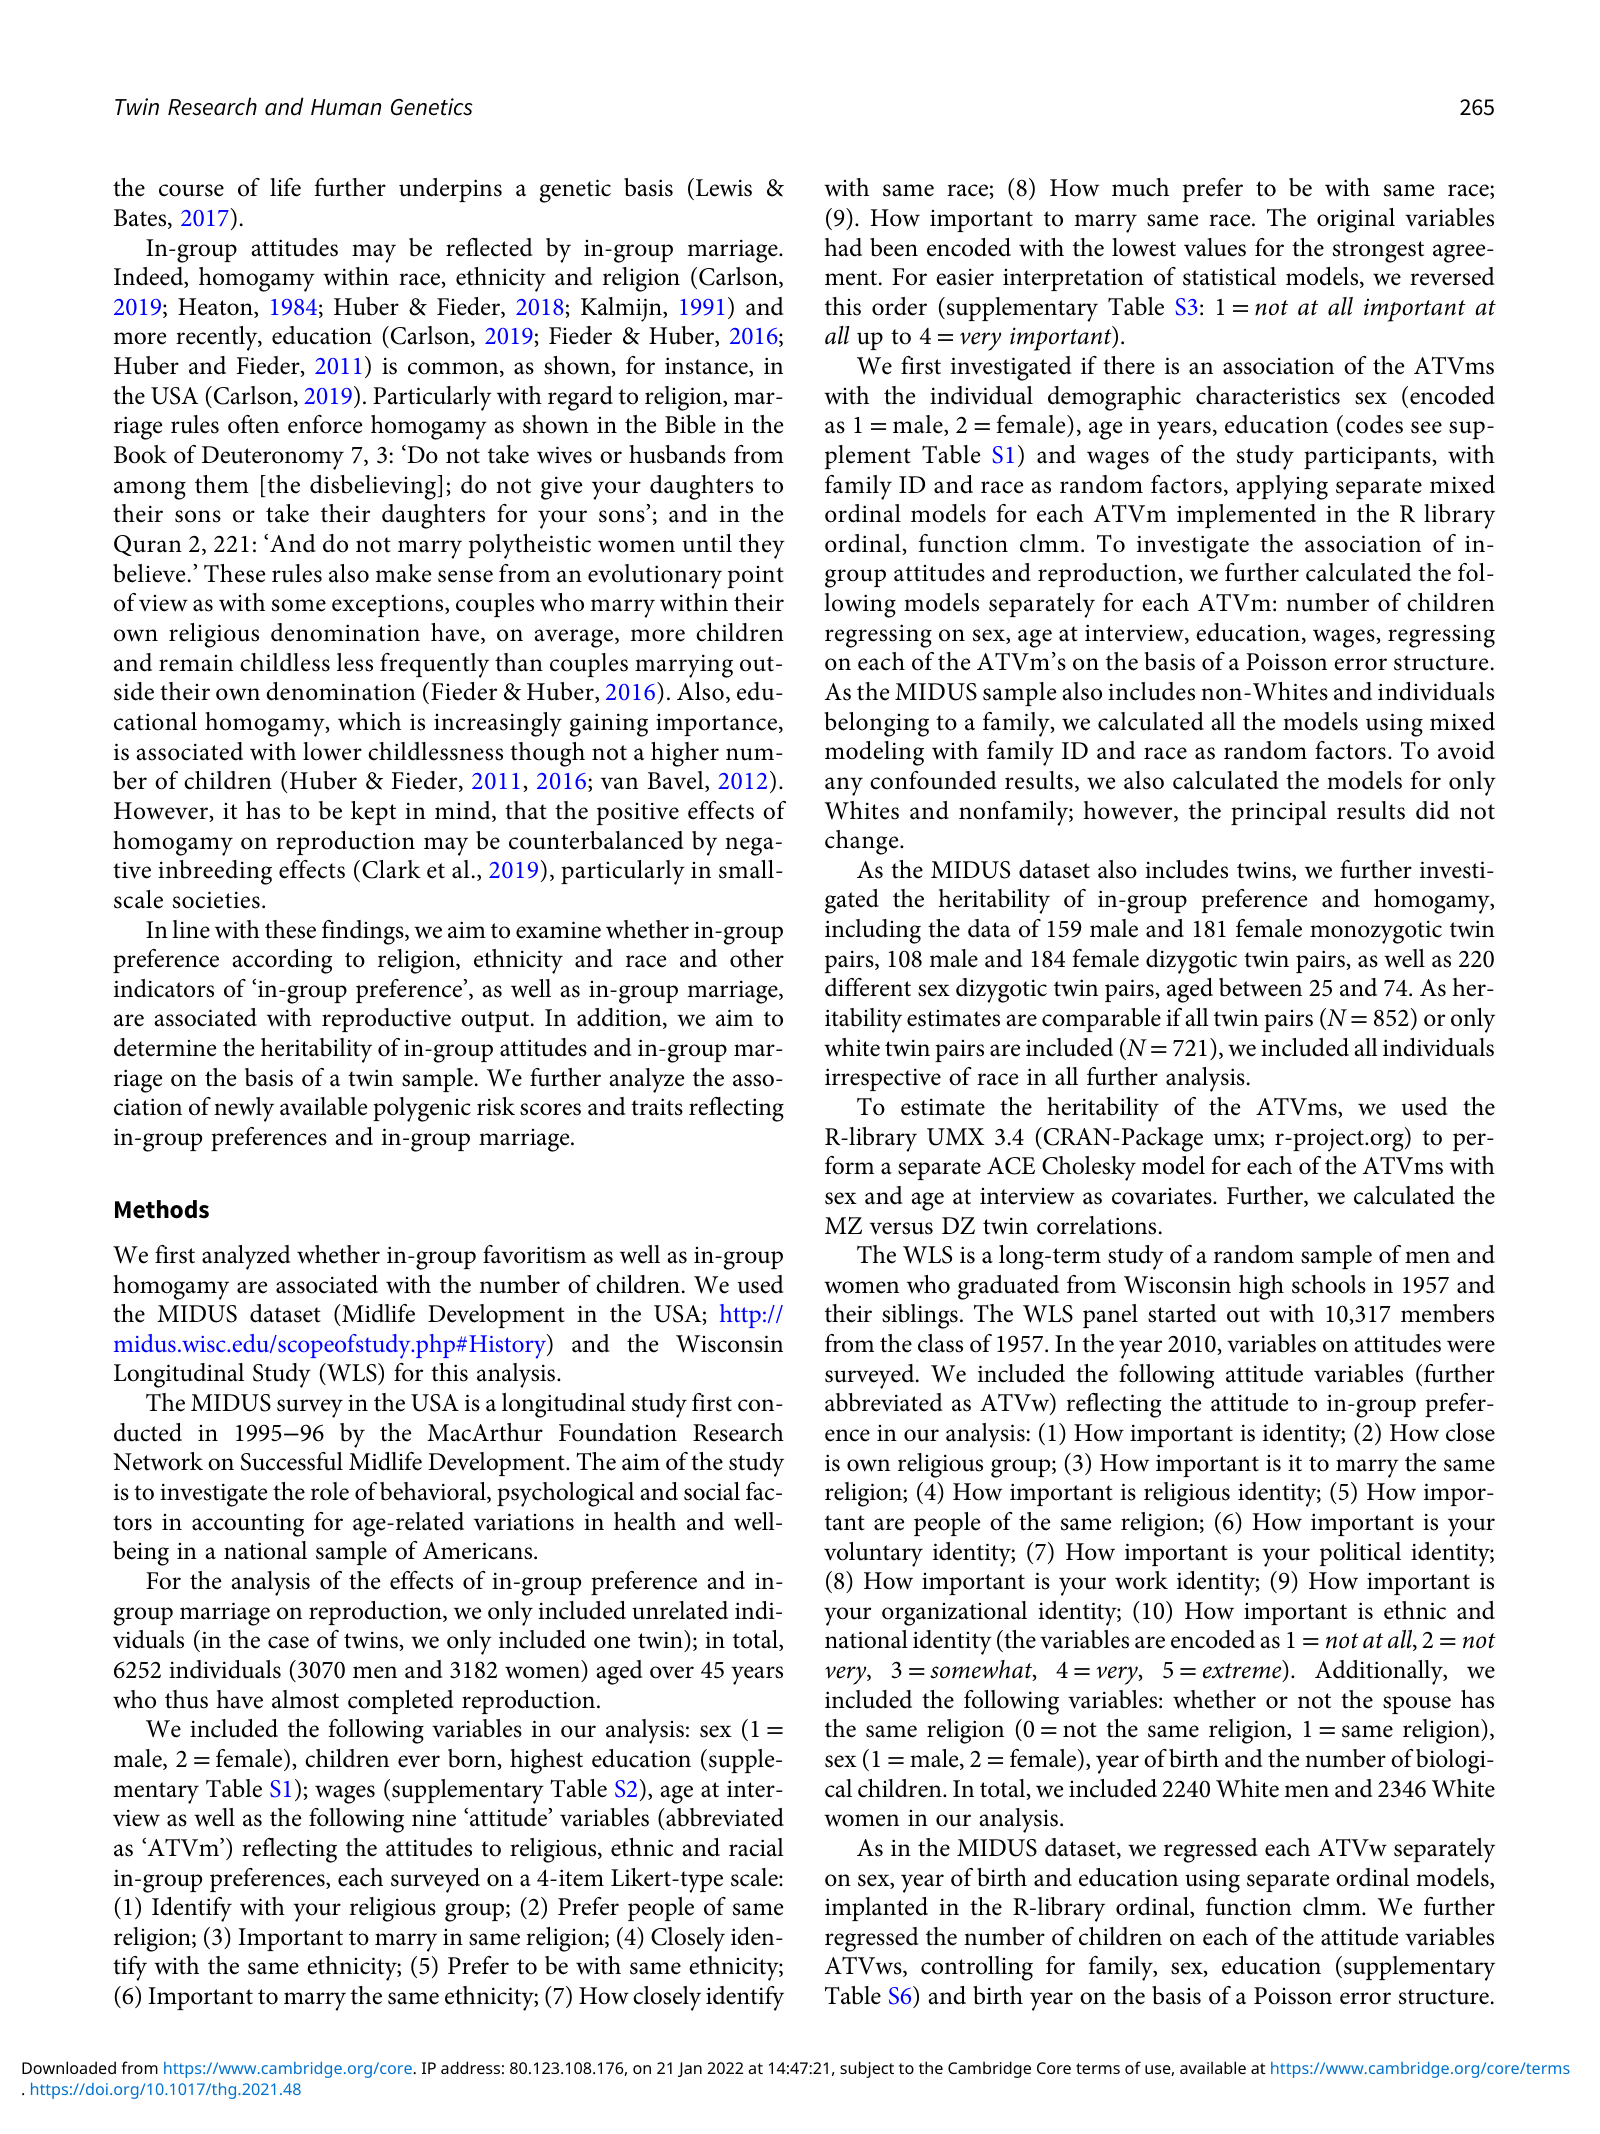 Image resolution: width=1600 pixels, height=2134 pixels. Describe the element at coordinates (1260, 987) in the screenshot. I see `between` at that location.
